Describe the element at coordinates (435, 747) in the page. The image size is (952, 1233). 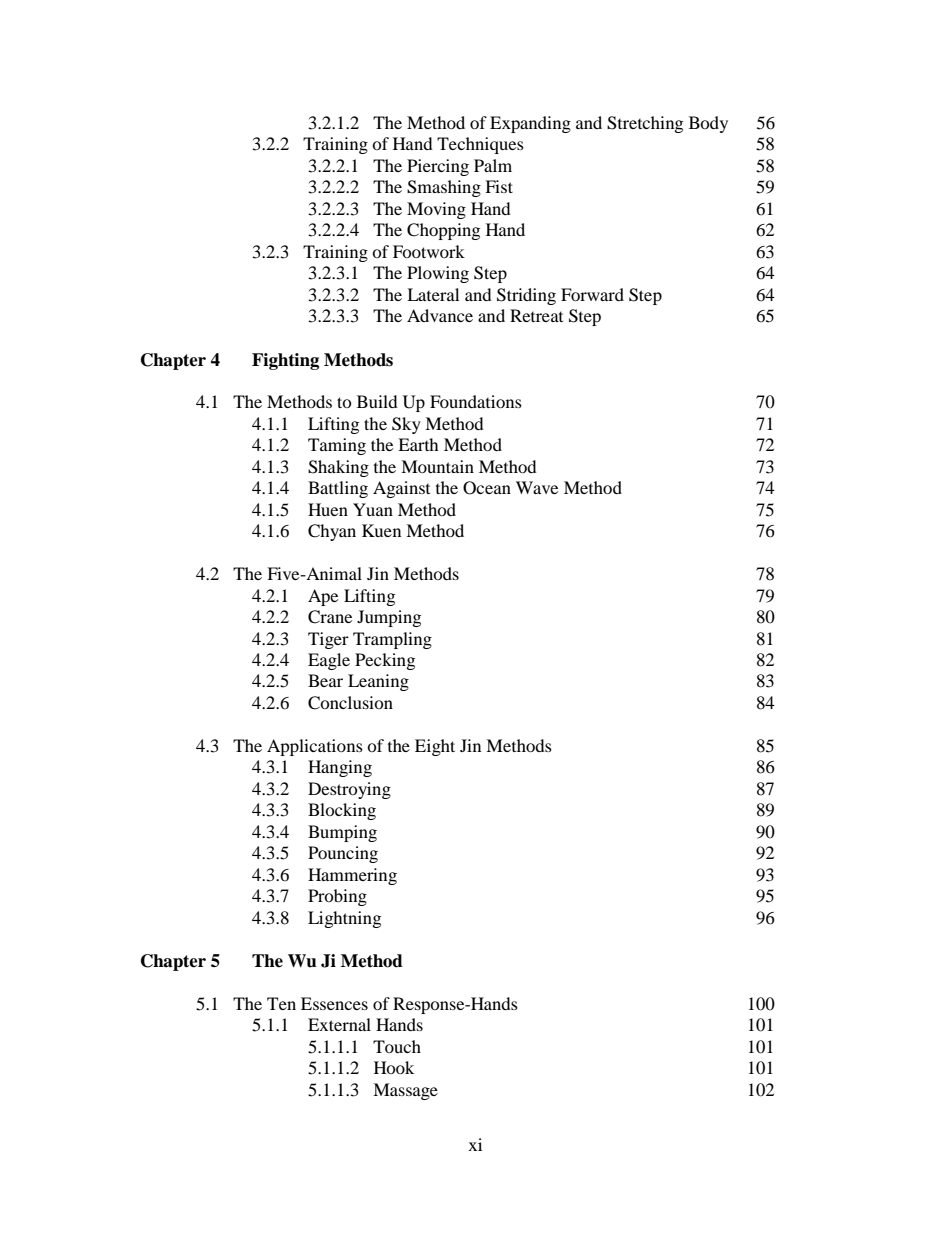
I see `Eight` at that location.
